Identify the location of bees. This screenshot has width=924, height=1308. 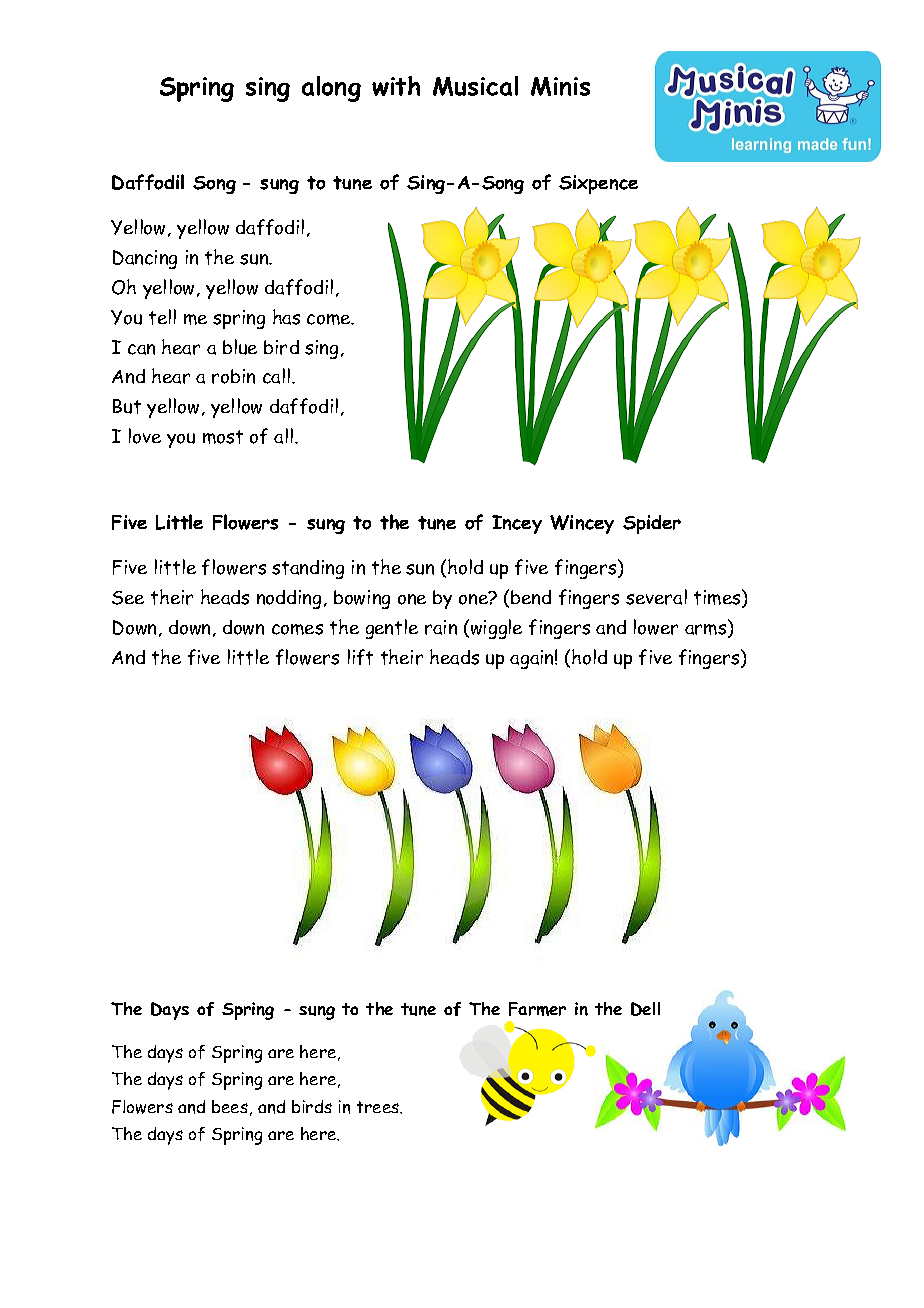
(230, 1106).
